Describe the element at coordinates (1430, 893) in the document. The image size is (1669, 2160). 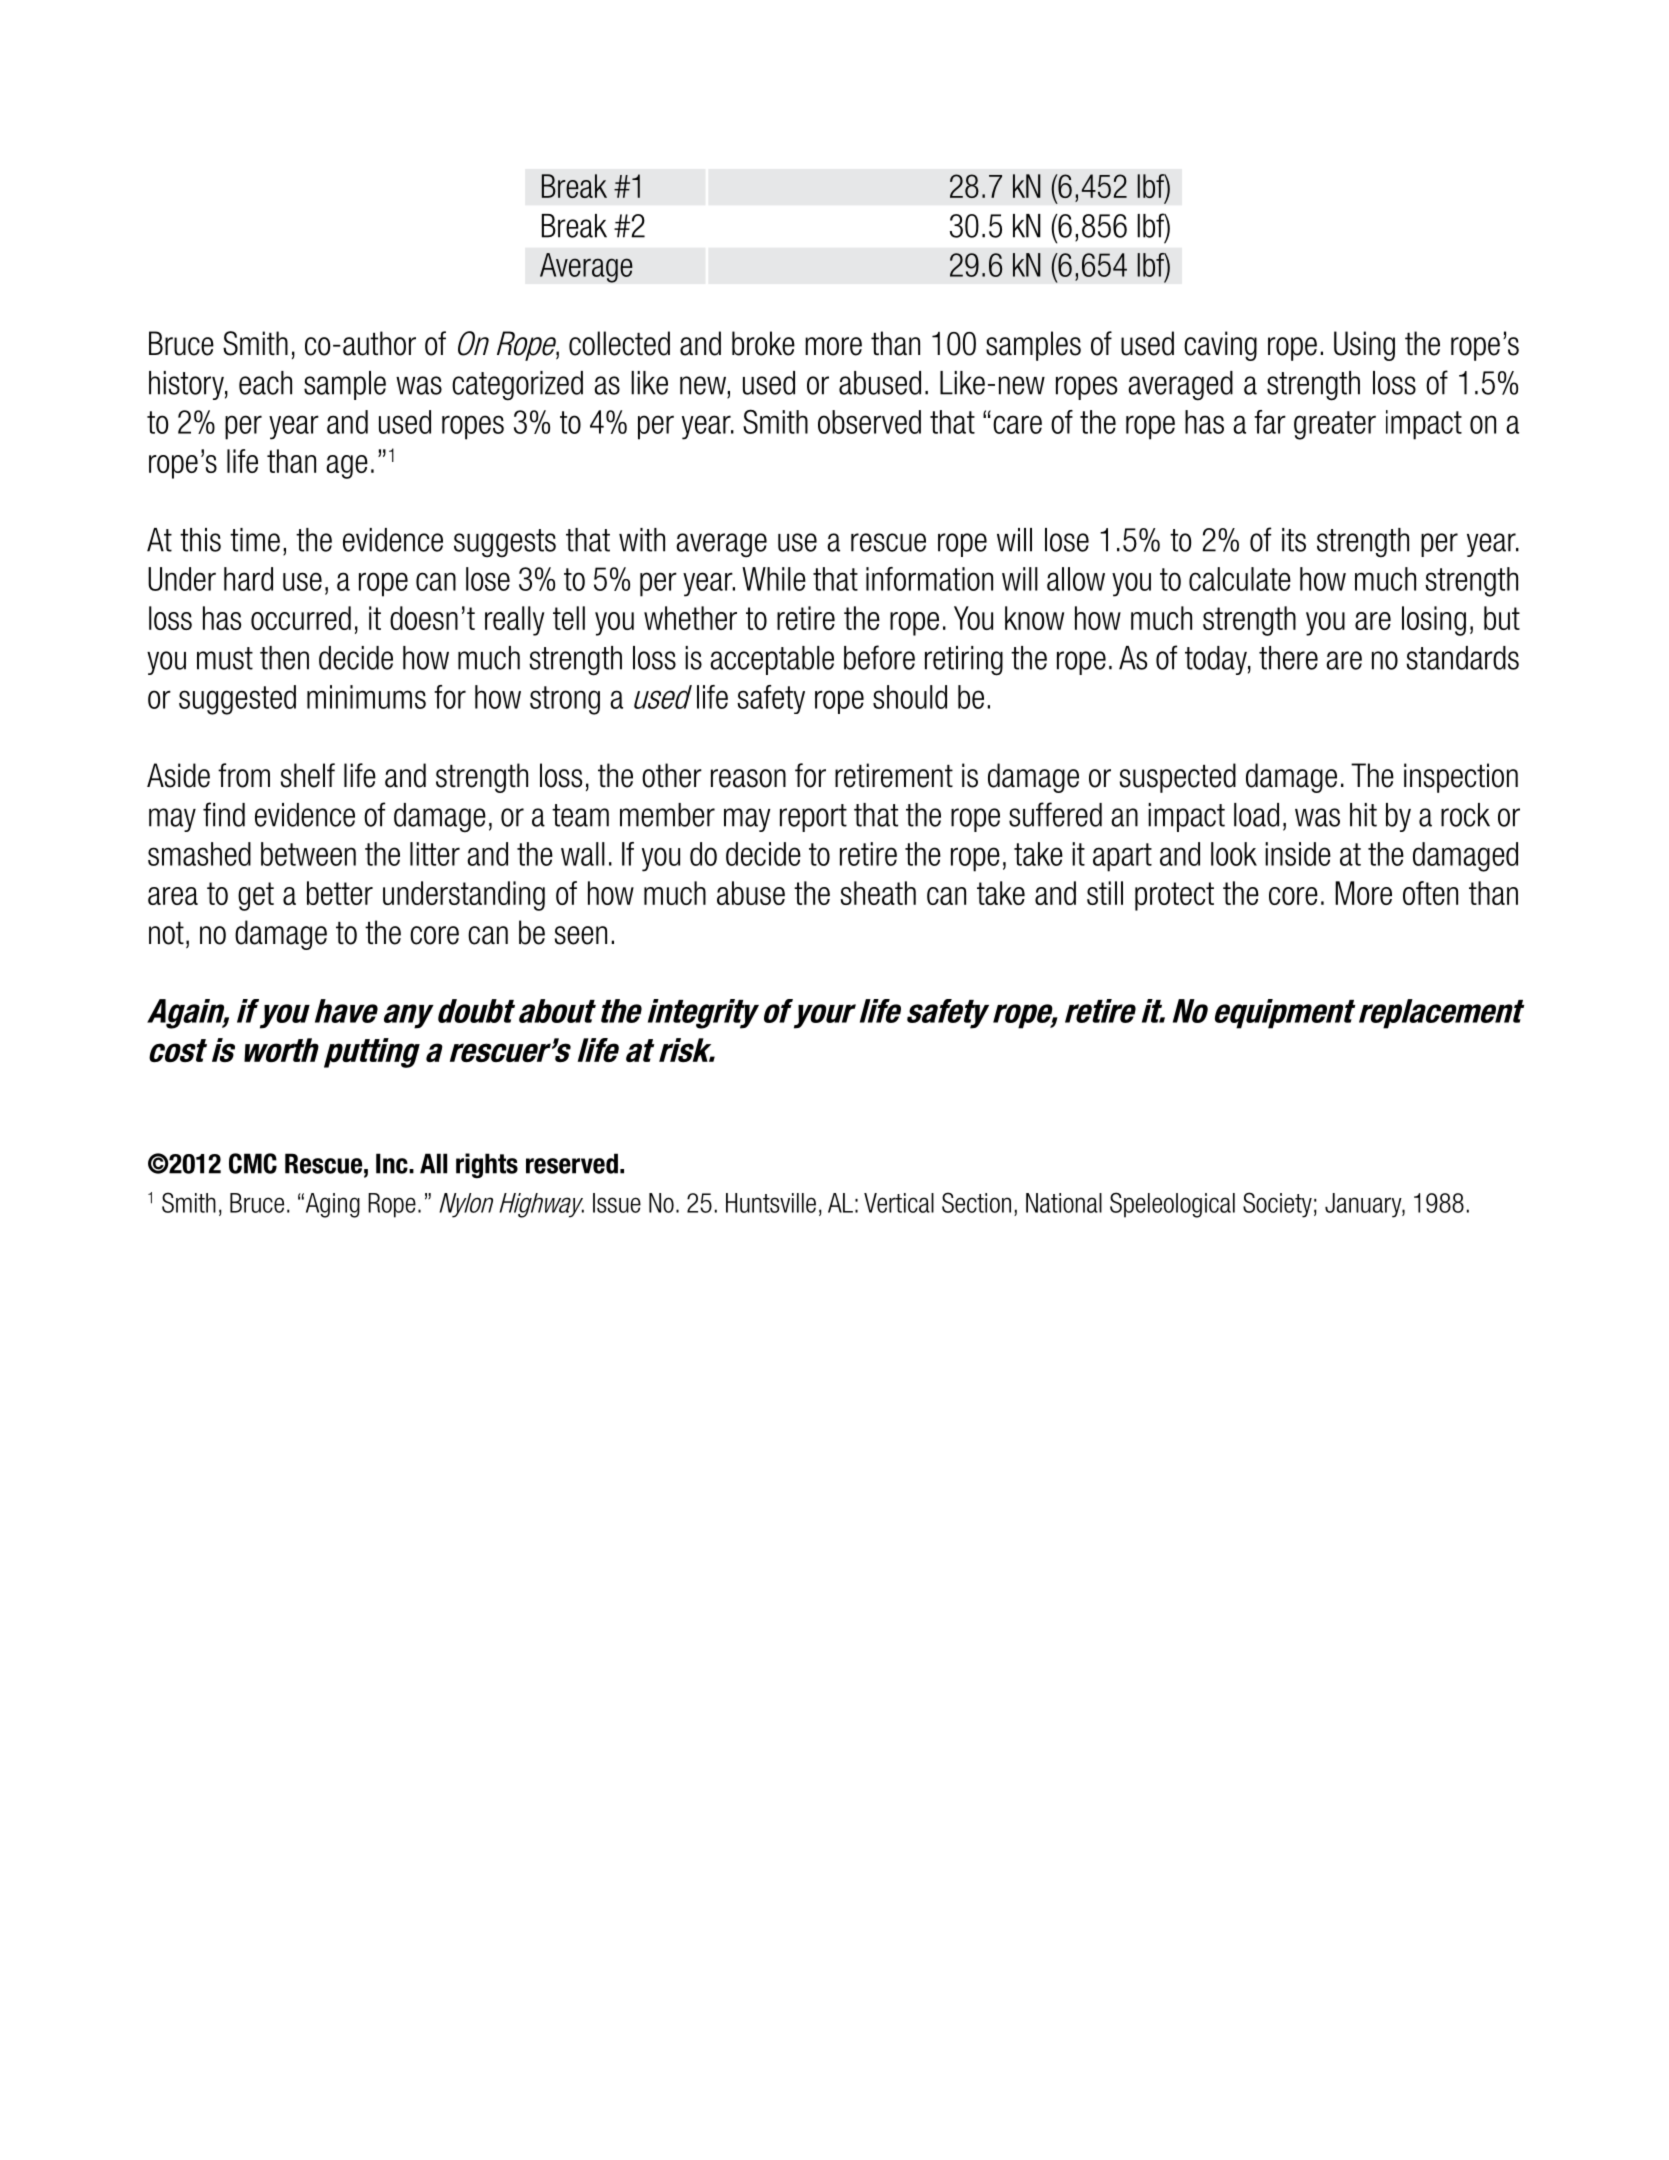
I see `often` at that location.
